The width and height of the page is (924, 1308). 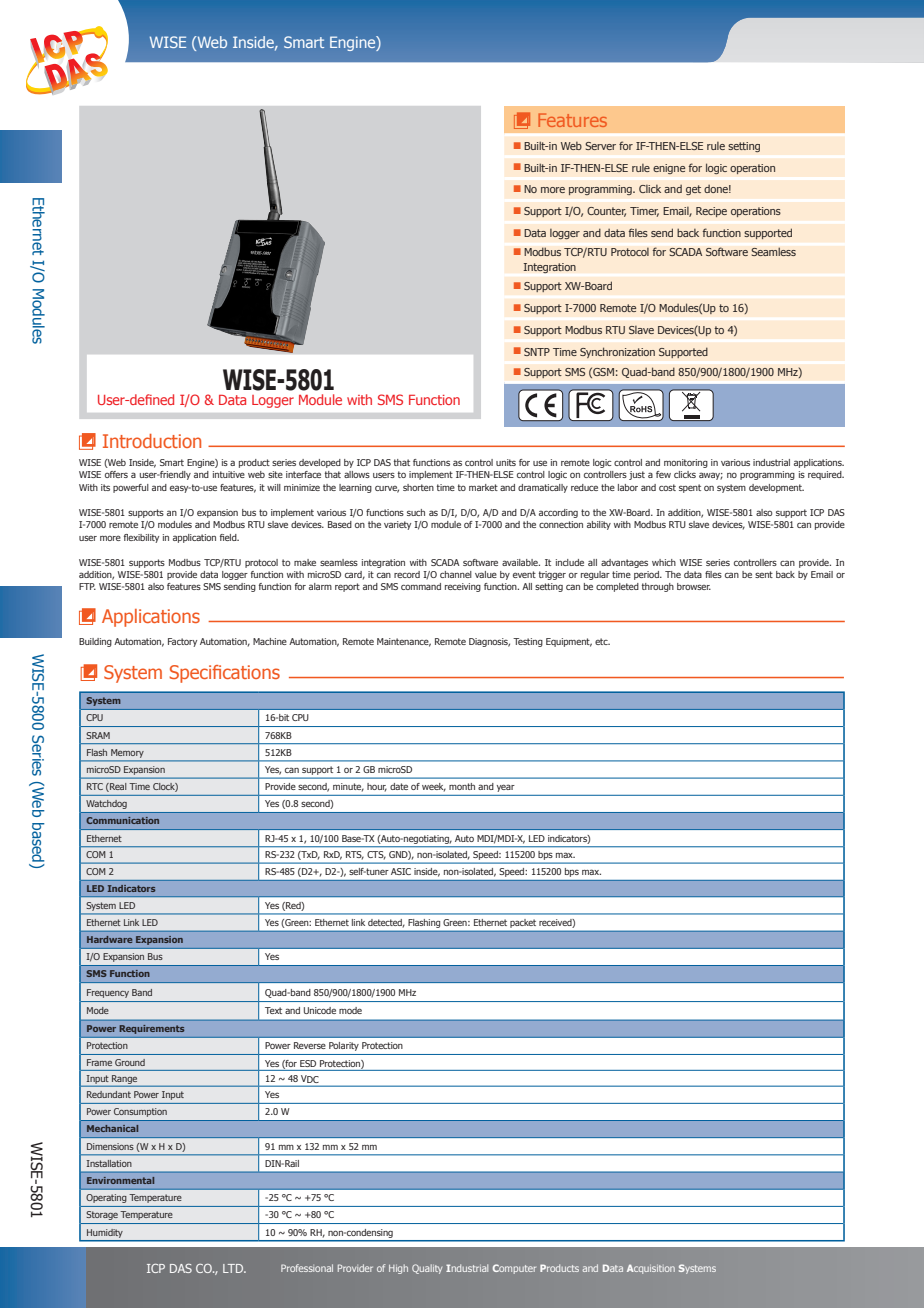 What do you see at coordinates (225, 674) in the page?
I see `Specifications` at bounding box center [225, 674].
